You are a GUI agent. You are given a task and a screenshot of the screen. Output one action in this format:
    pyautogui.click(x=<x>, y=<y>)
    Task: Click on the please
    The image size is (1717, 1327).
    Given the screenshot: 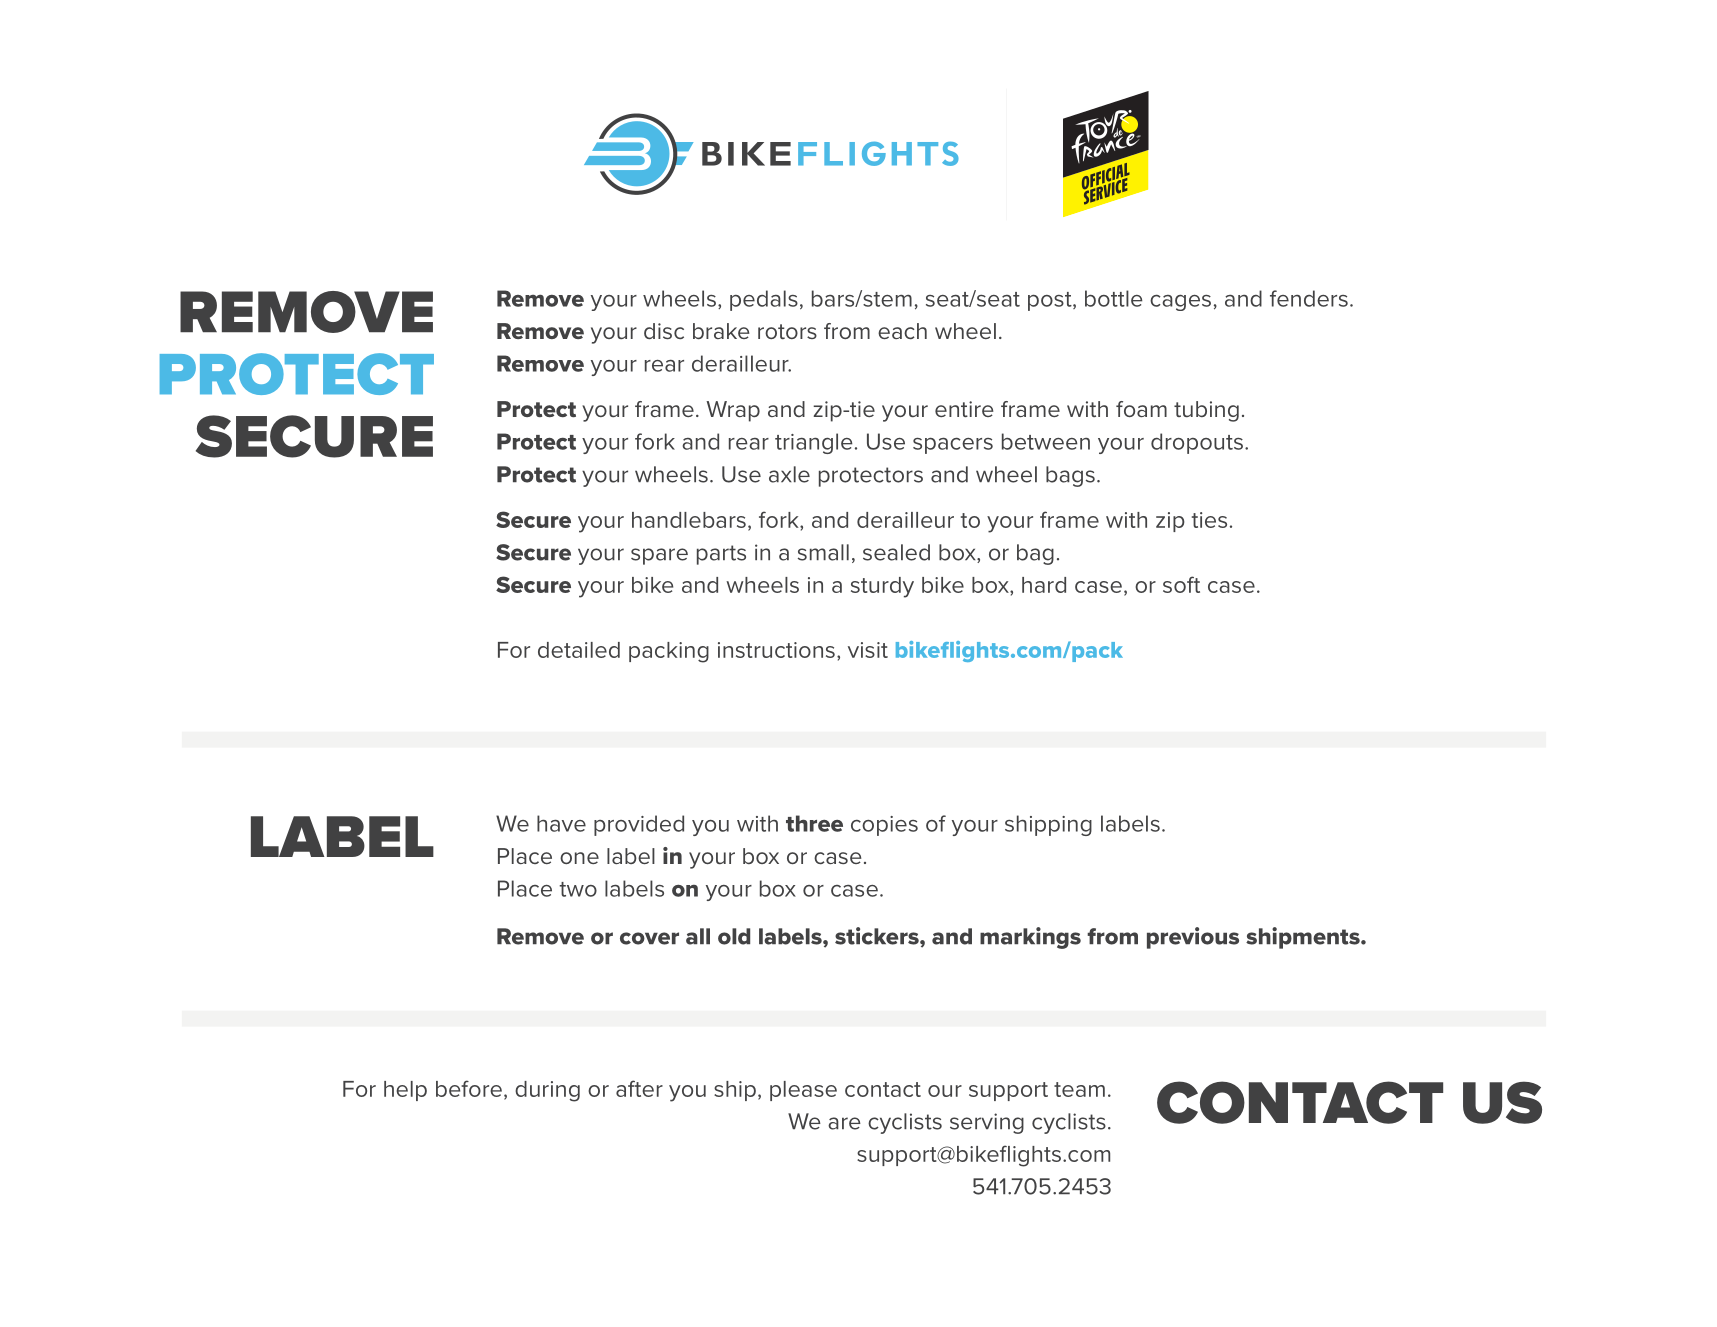 What is the action you would take?
    pyautogui.click(x=803, y=1091)
